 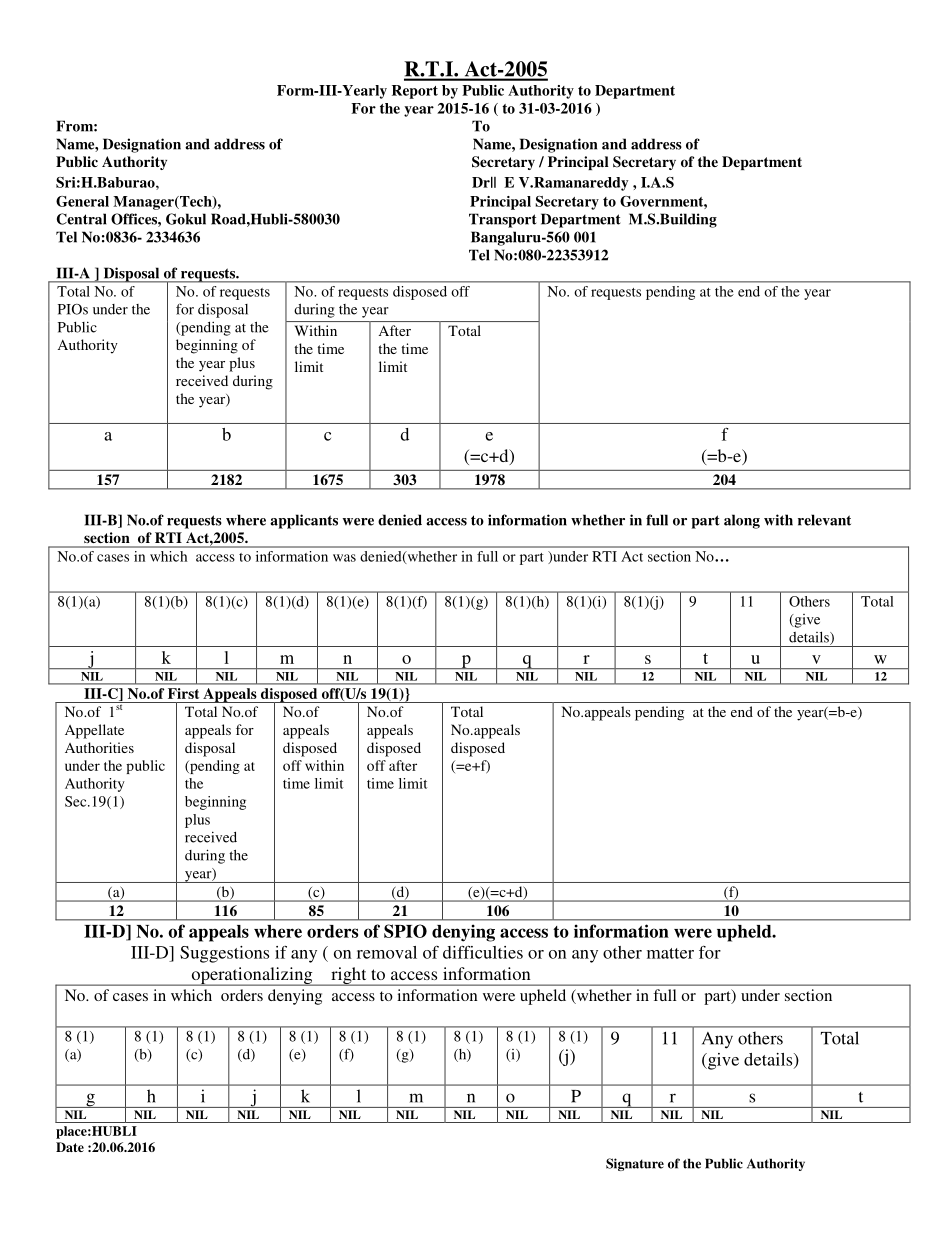 I want to click on Central, so click(x=82, y=219).
